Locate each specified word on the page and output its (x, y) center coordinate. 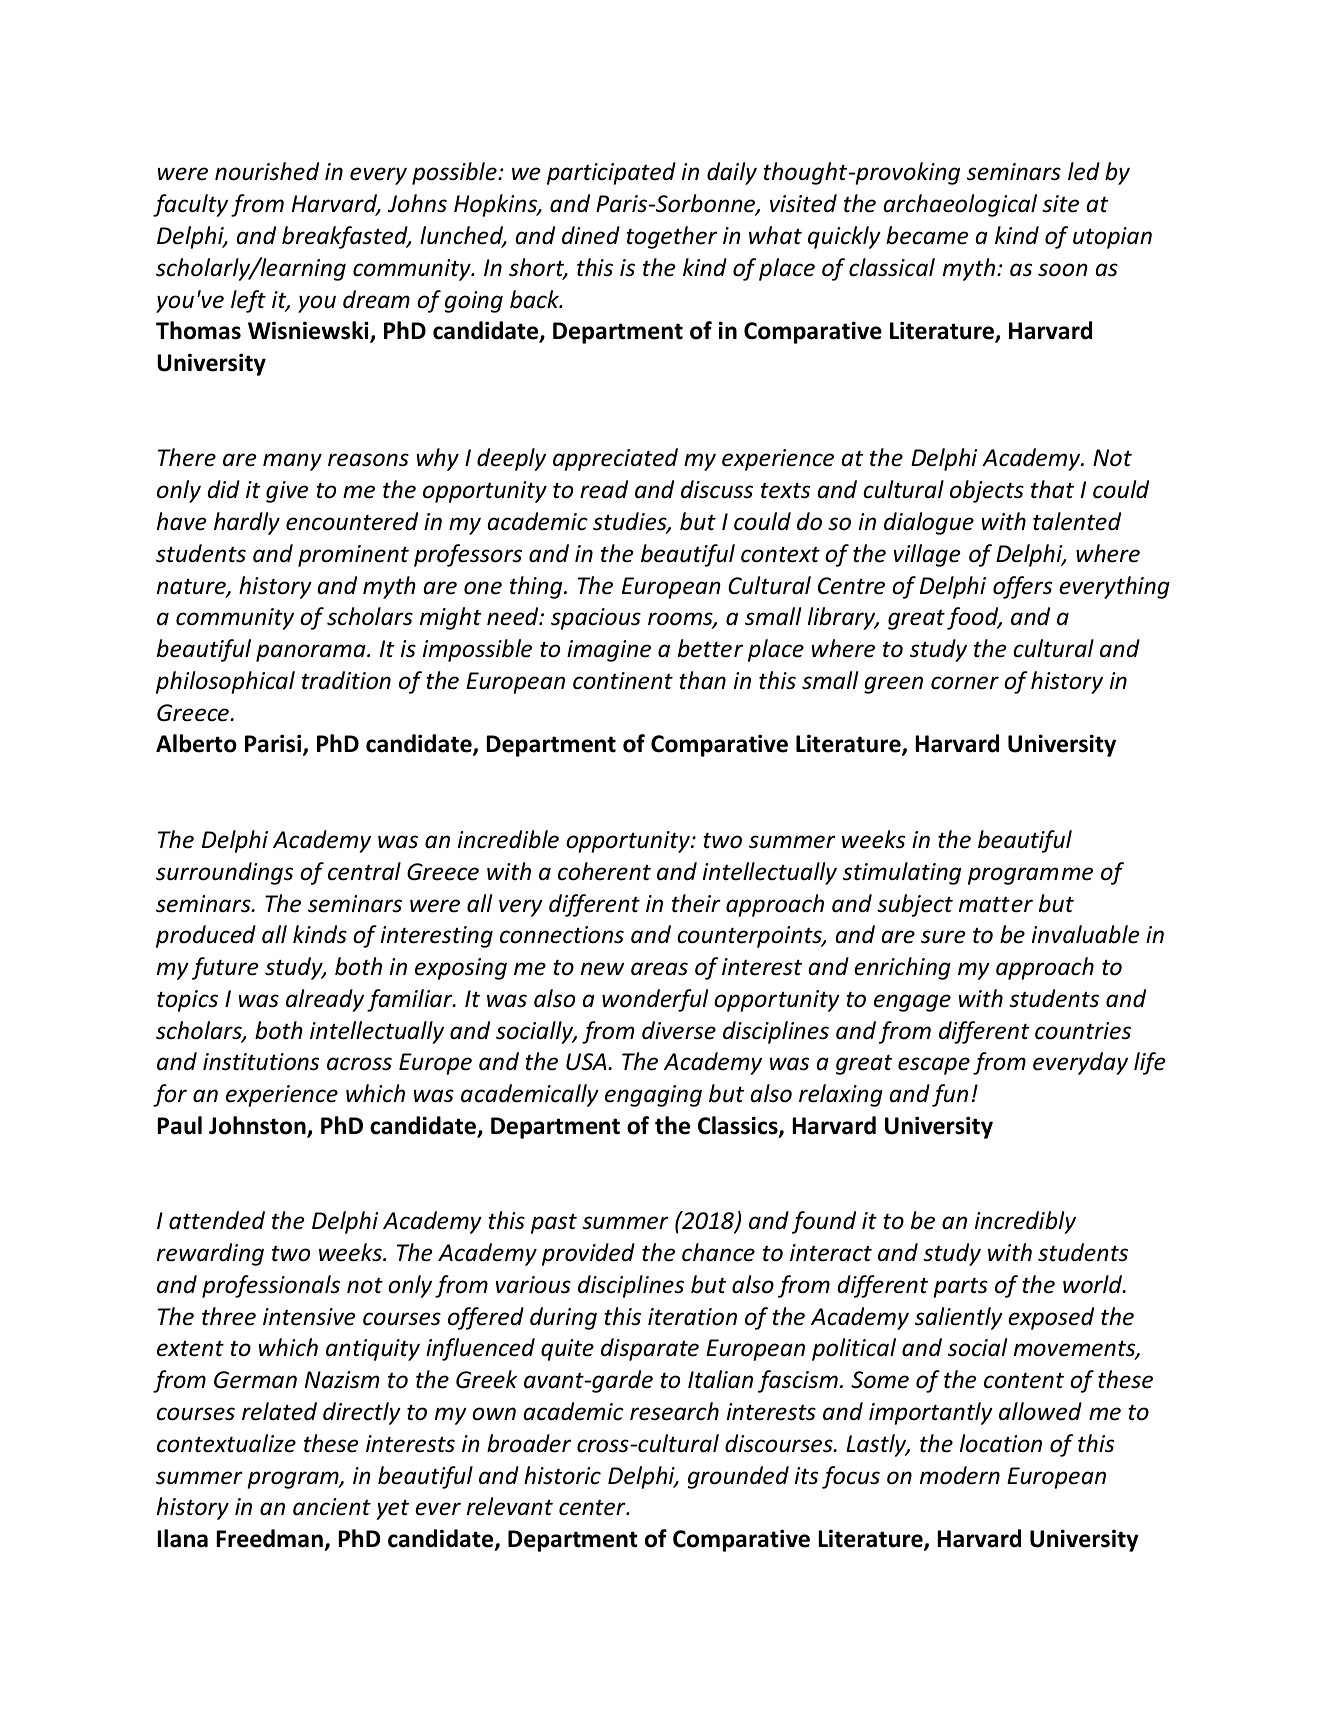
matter (996, 905)
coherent (604, 871)
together (672, 237)
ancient (332, 1507)
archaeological (960, 205)
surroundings (224, 873)
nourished (267, 171)
